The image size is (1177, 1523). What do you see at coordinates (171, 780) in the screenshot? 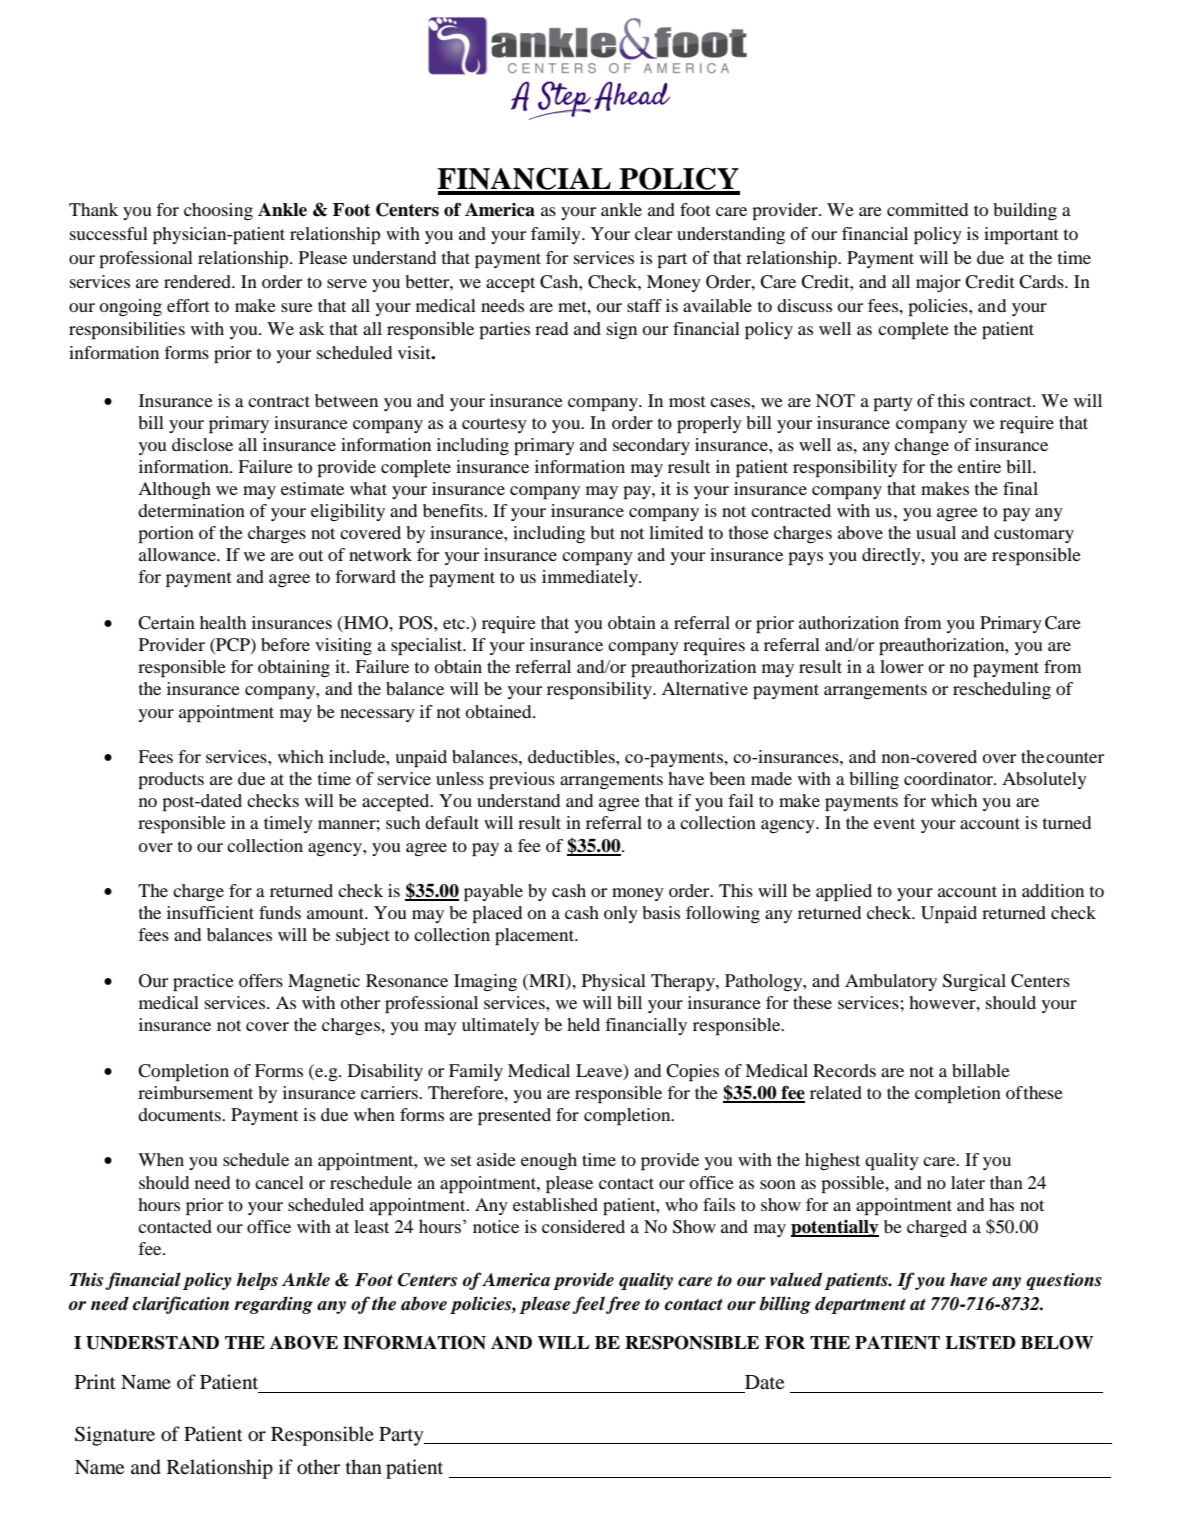
I see `products` at bounding box center [171, 780].
